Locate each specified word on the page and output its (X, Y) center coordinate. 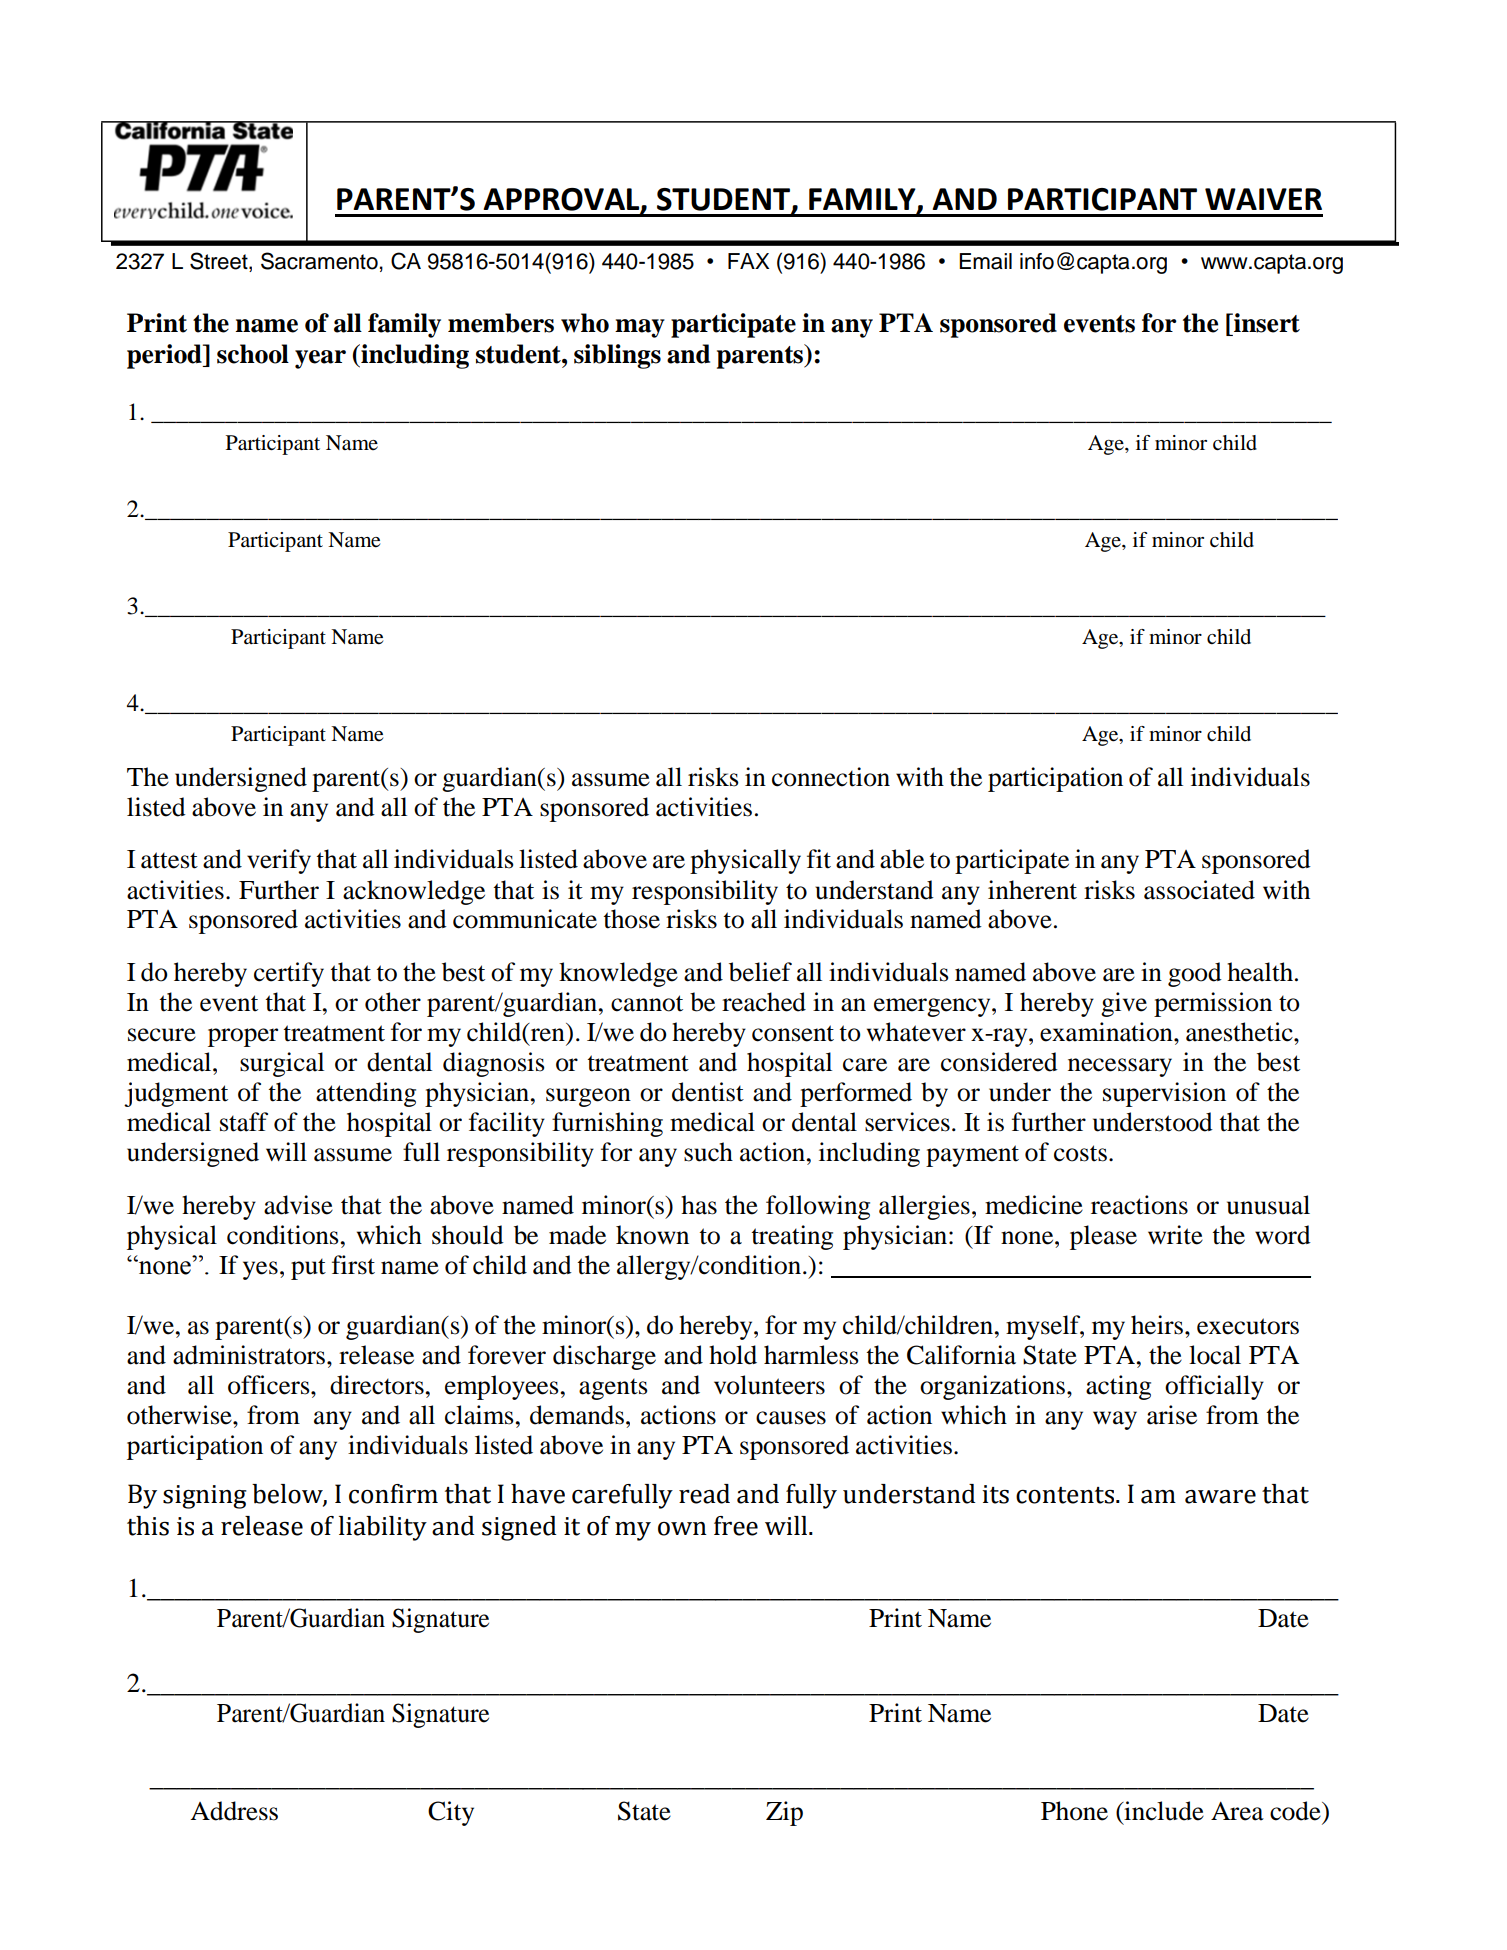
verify (279, 861)
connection (831, 777)
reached (764, 1002)
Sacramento (319, 261)
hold (733, 1355)
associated (1199, 890)
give (1124, 1004)
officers (270, 1385)
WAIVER (1263, 199)
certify (289, 974)
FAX (748, 261)
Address (234, 1811)
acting (1118, 1387)
